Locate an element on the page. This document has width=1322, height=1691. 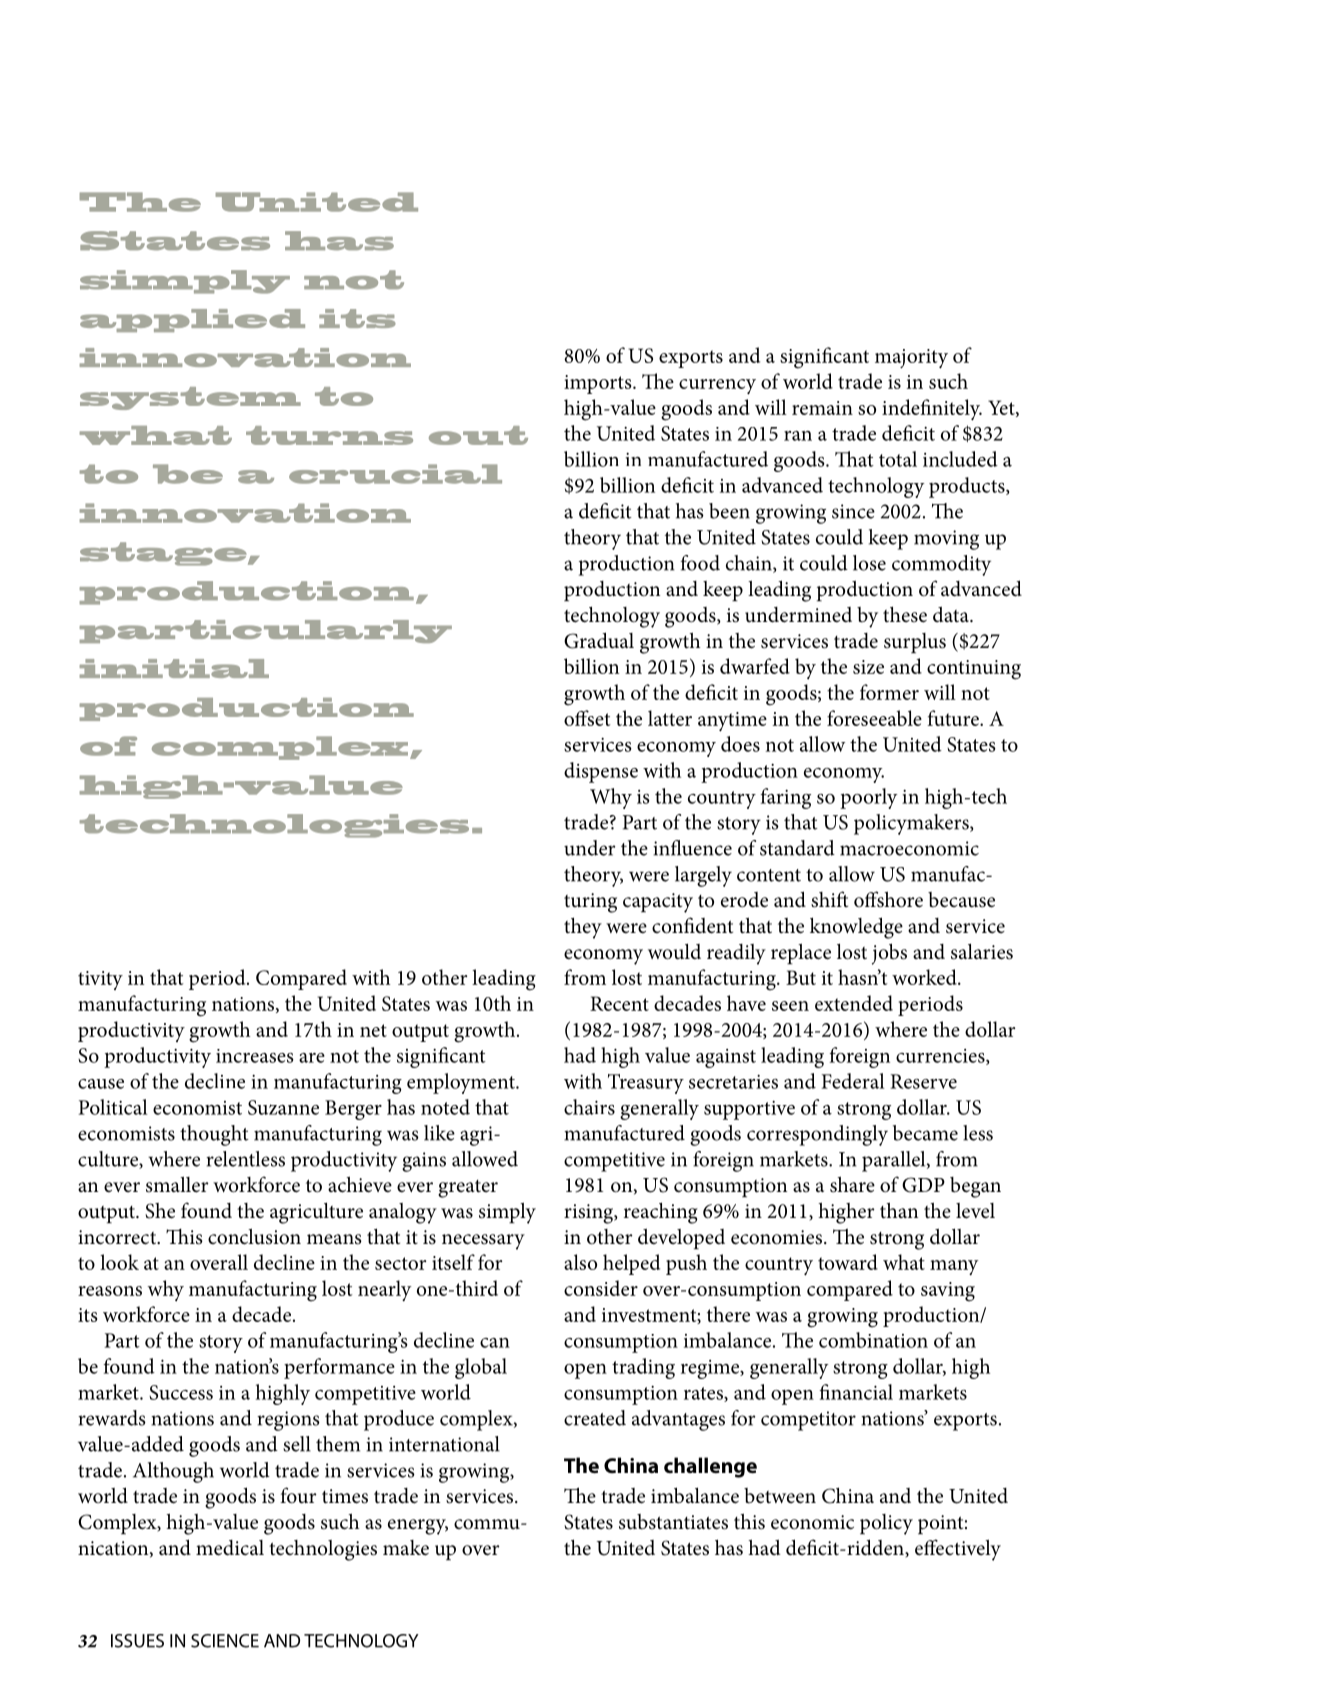
SCIENCE is located at coordinates (225, 1641).
